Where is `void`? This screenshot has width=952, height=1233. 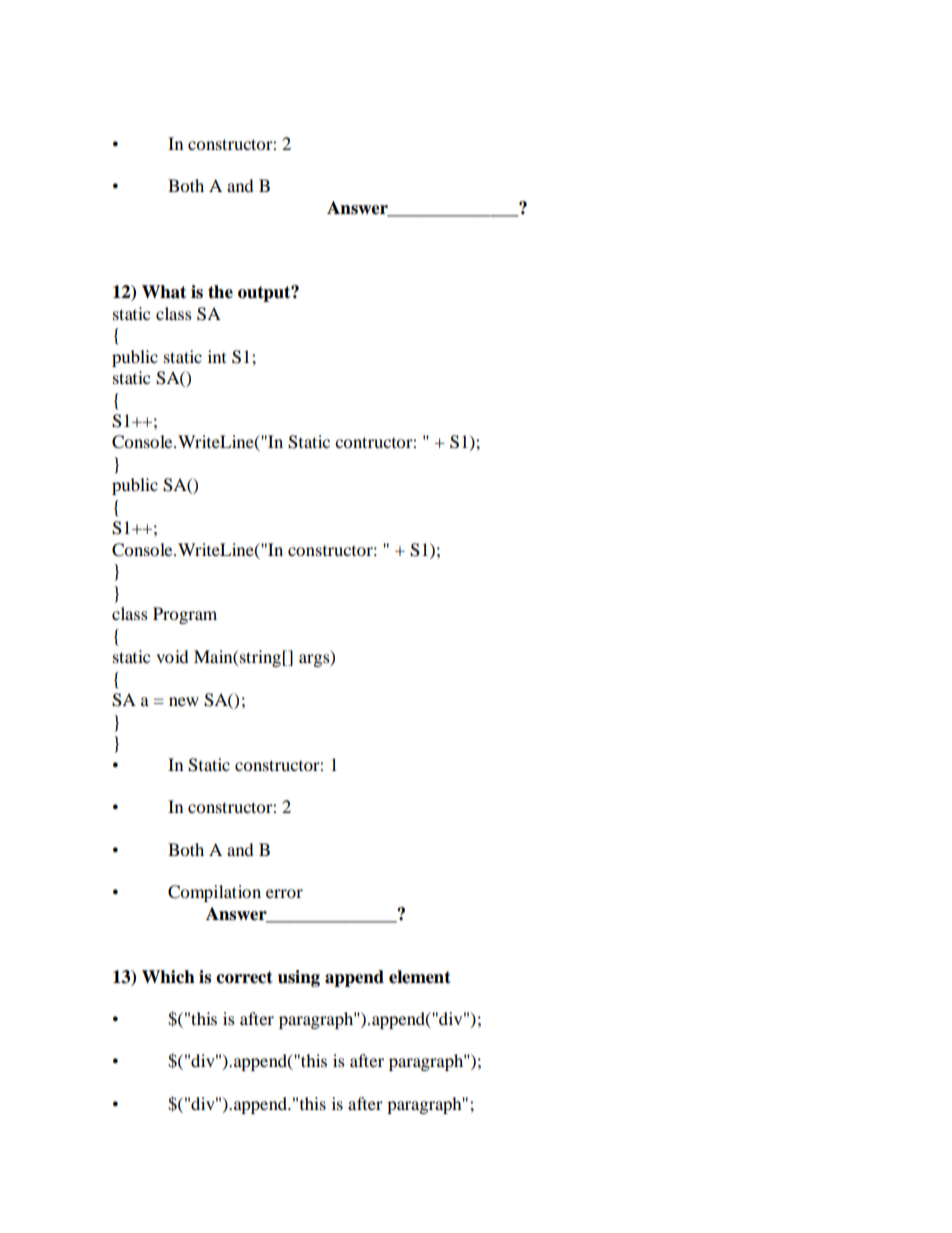 void is located at coordinates (172, 656).
